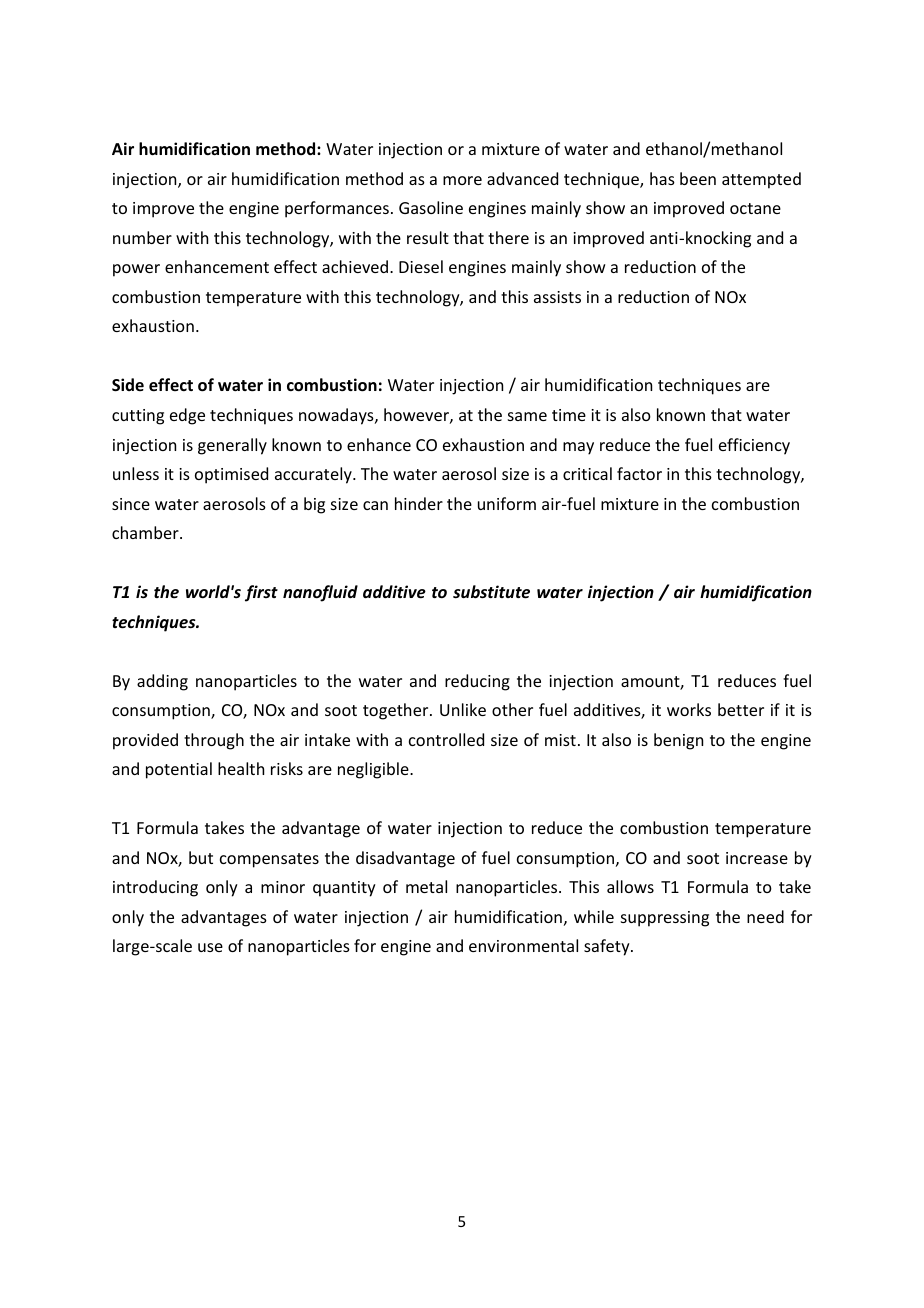  Describe the element at coordinates (210, 947) in the page. I see `use` at that location.
